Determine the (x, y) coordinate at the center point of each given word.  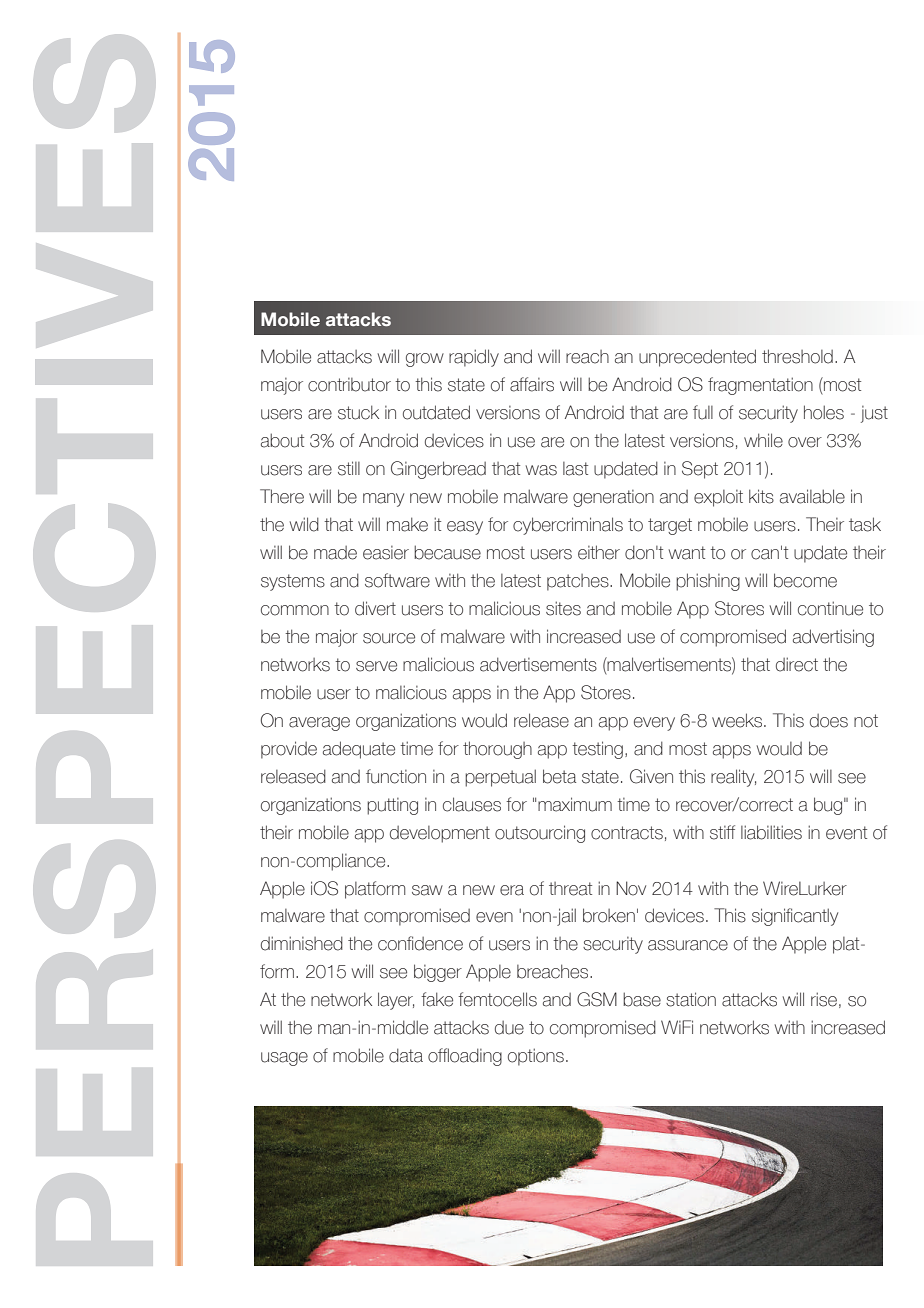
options (536, 1057)
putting (392, 806)
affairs (532, 384)
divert (375, 608)
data (406, 1055)
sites (563, 608)
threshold (797, 356)
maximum (575, 804)
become (805, 580)
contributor (349, 385)
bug (828, 806)
